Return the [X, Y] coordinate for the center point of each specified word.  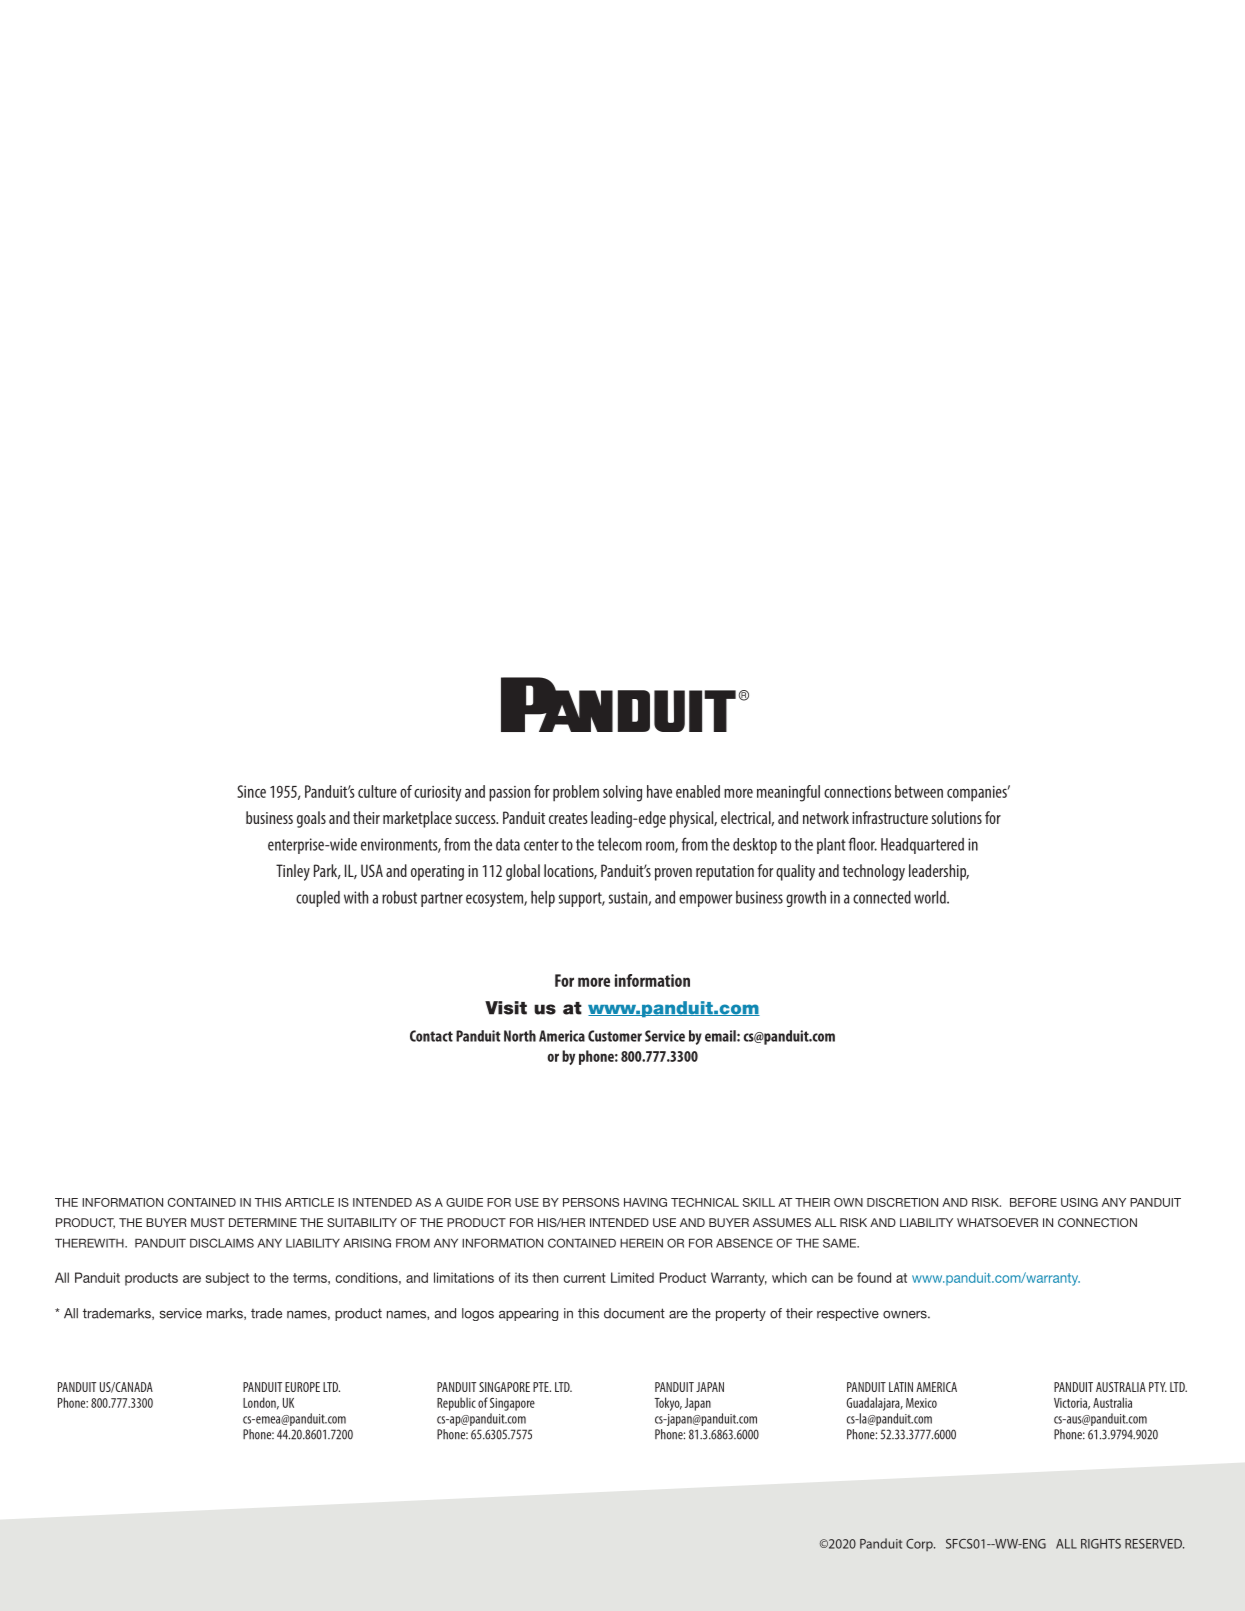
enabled [698, 791]
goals [311, 819]
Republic [456, 1404]
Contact [431, 1036]
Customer [615, 1036]
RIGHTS [1101, 1544]
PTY [1158, 1387]
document [634, 1313]
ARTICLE [309, 1202]
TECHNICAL [705, 1202]
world [931, 897]
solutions [957, 817]
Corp [920, 1545]
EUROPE [302, 1387]
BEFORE [1033, 1202]
